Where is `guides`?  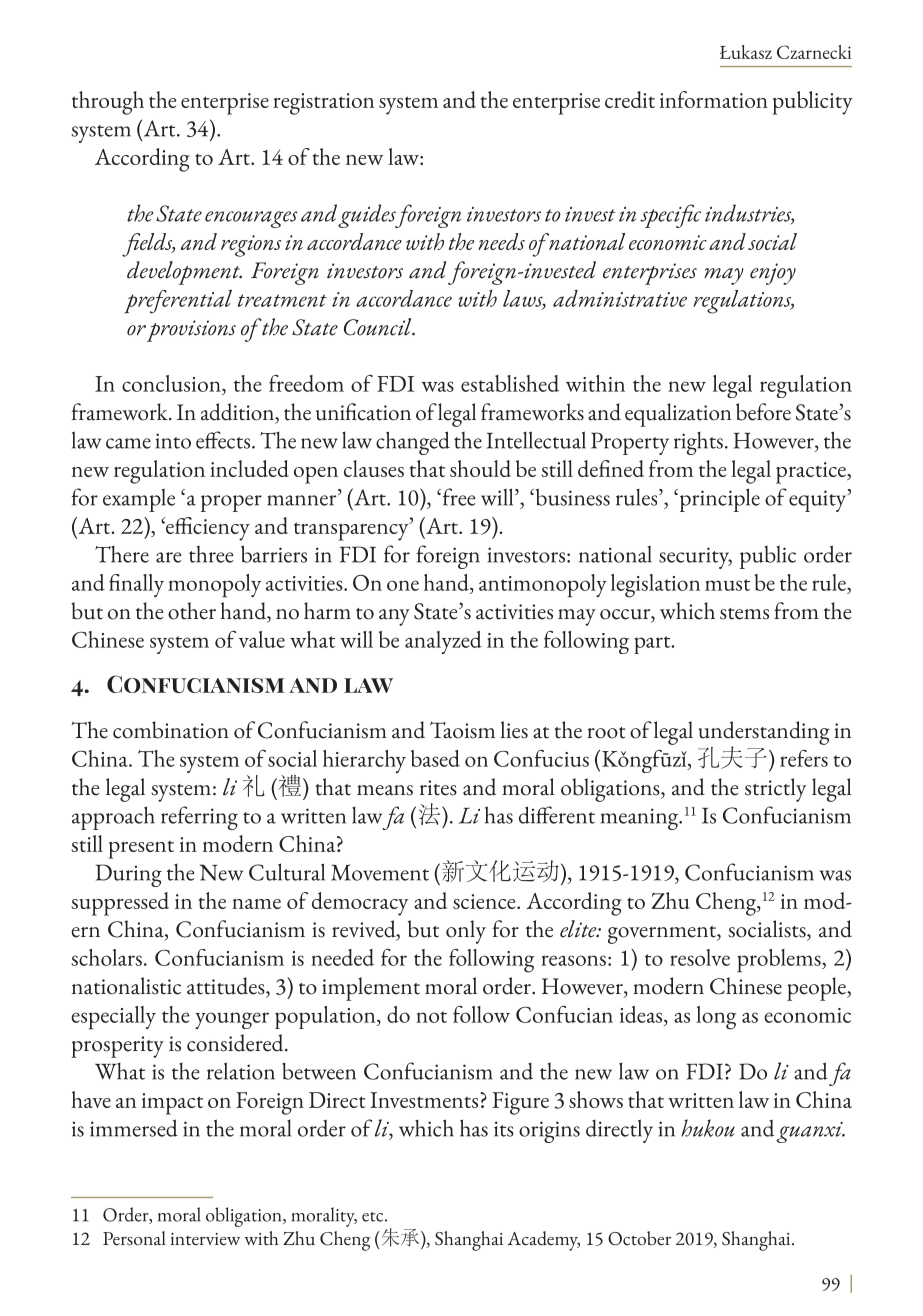
guides is located at coordinates (368, 216).
